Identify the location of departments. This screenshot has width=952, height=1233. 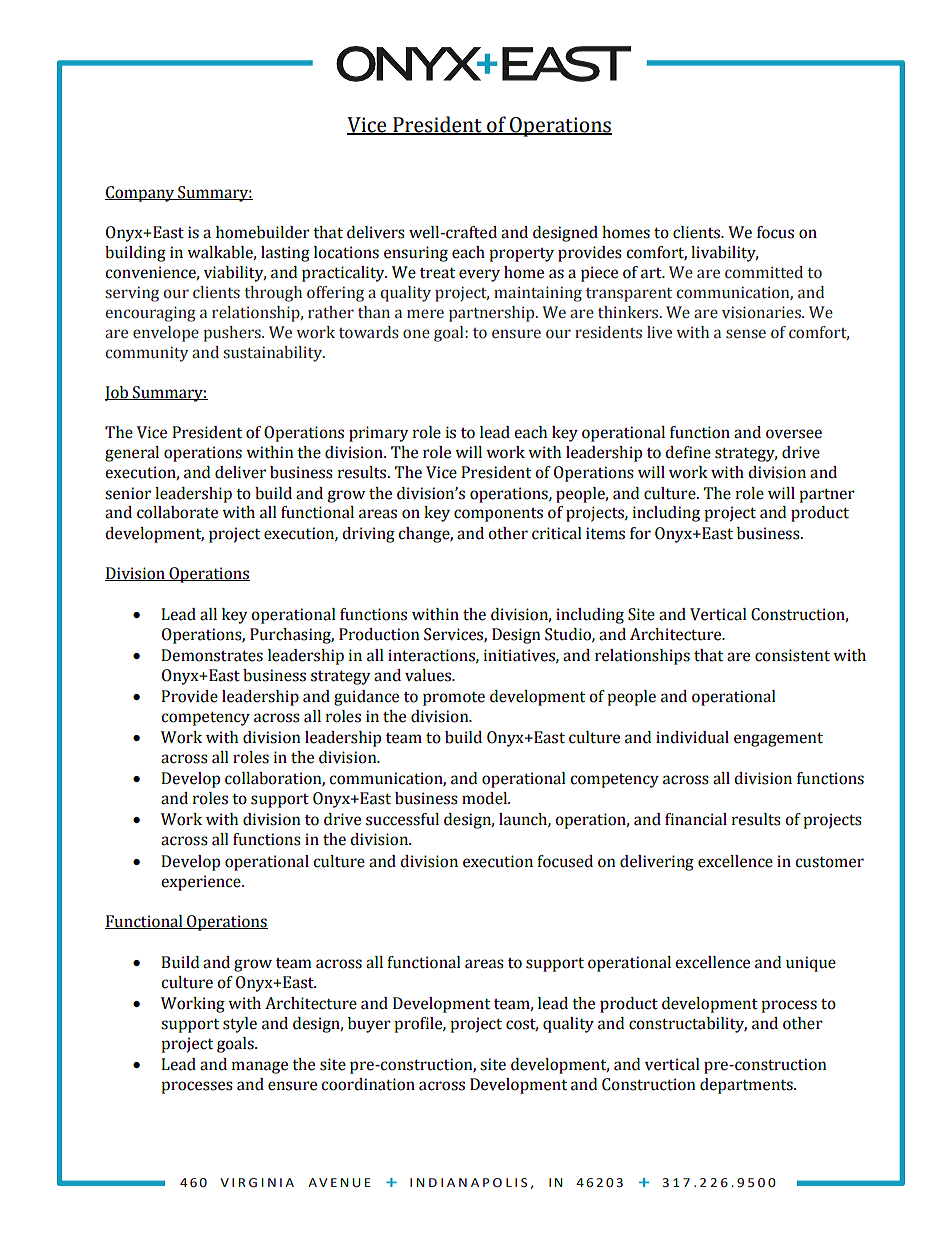
(747, 1086).
